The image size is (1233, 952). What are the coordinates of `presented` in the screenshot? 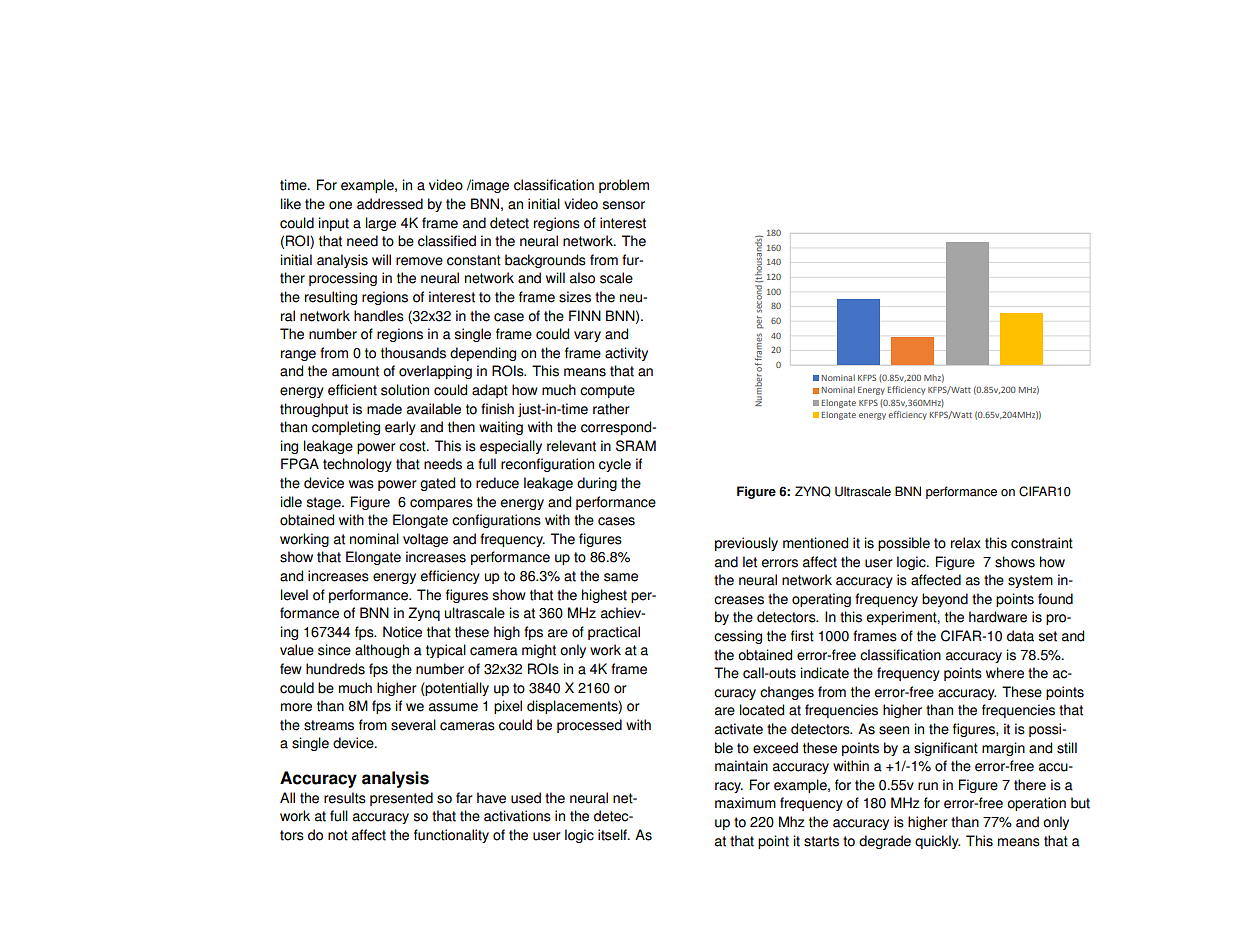 It's located at (401, 799).
